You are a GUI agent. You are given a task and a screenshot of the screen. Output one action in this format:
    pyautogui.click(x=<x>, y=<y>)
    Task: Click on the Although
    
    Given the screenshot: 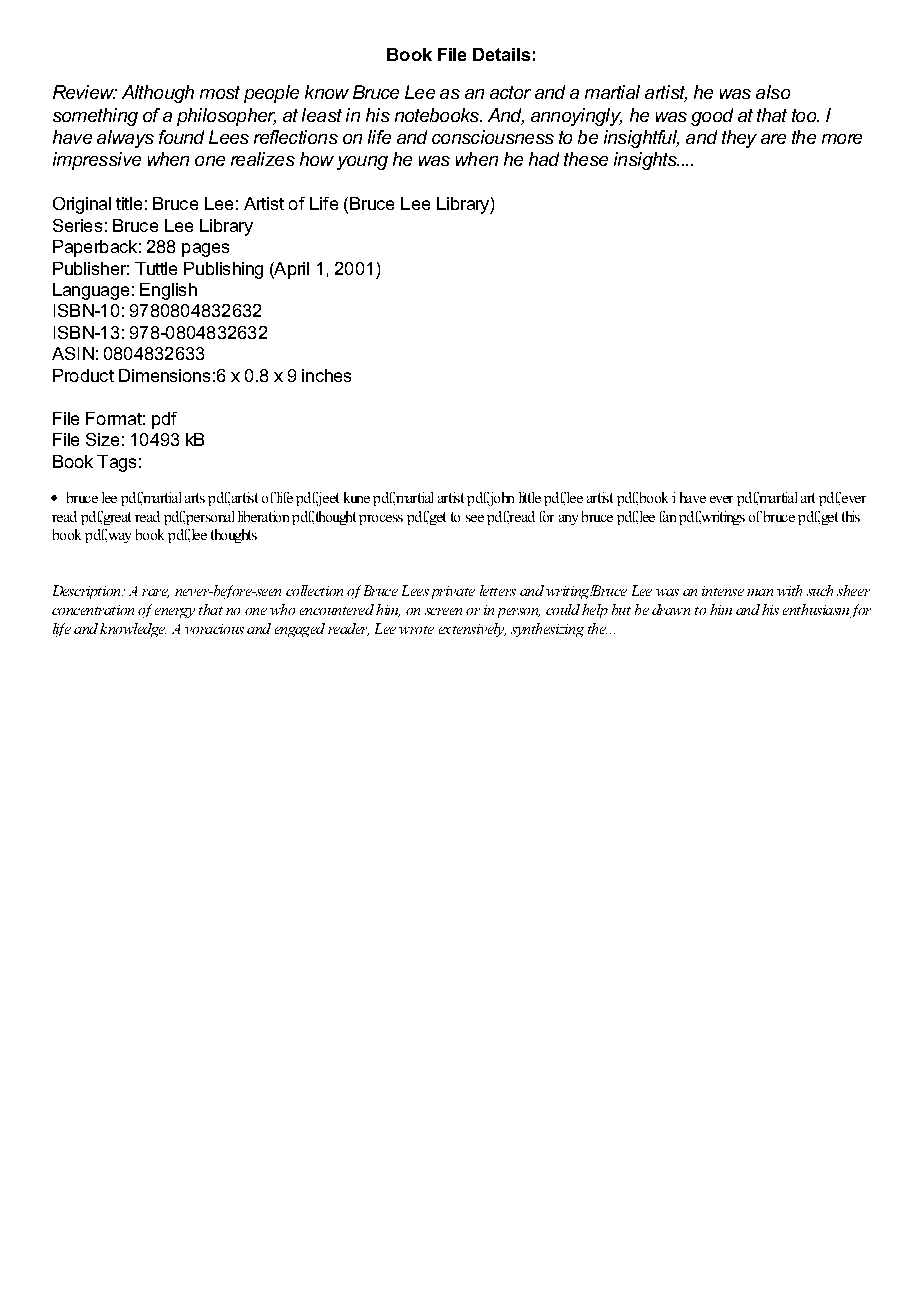 What is the action you would take?
    pyautogui.click(x=158, y=94)
